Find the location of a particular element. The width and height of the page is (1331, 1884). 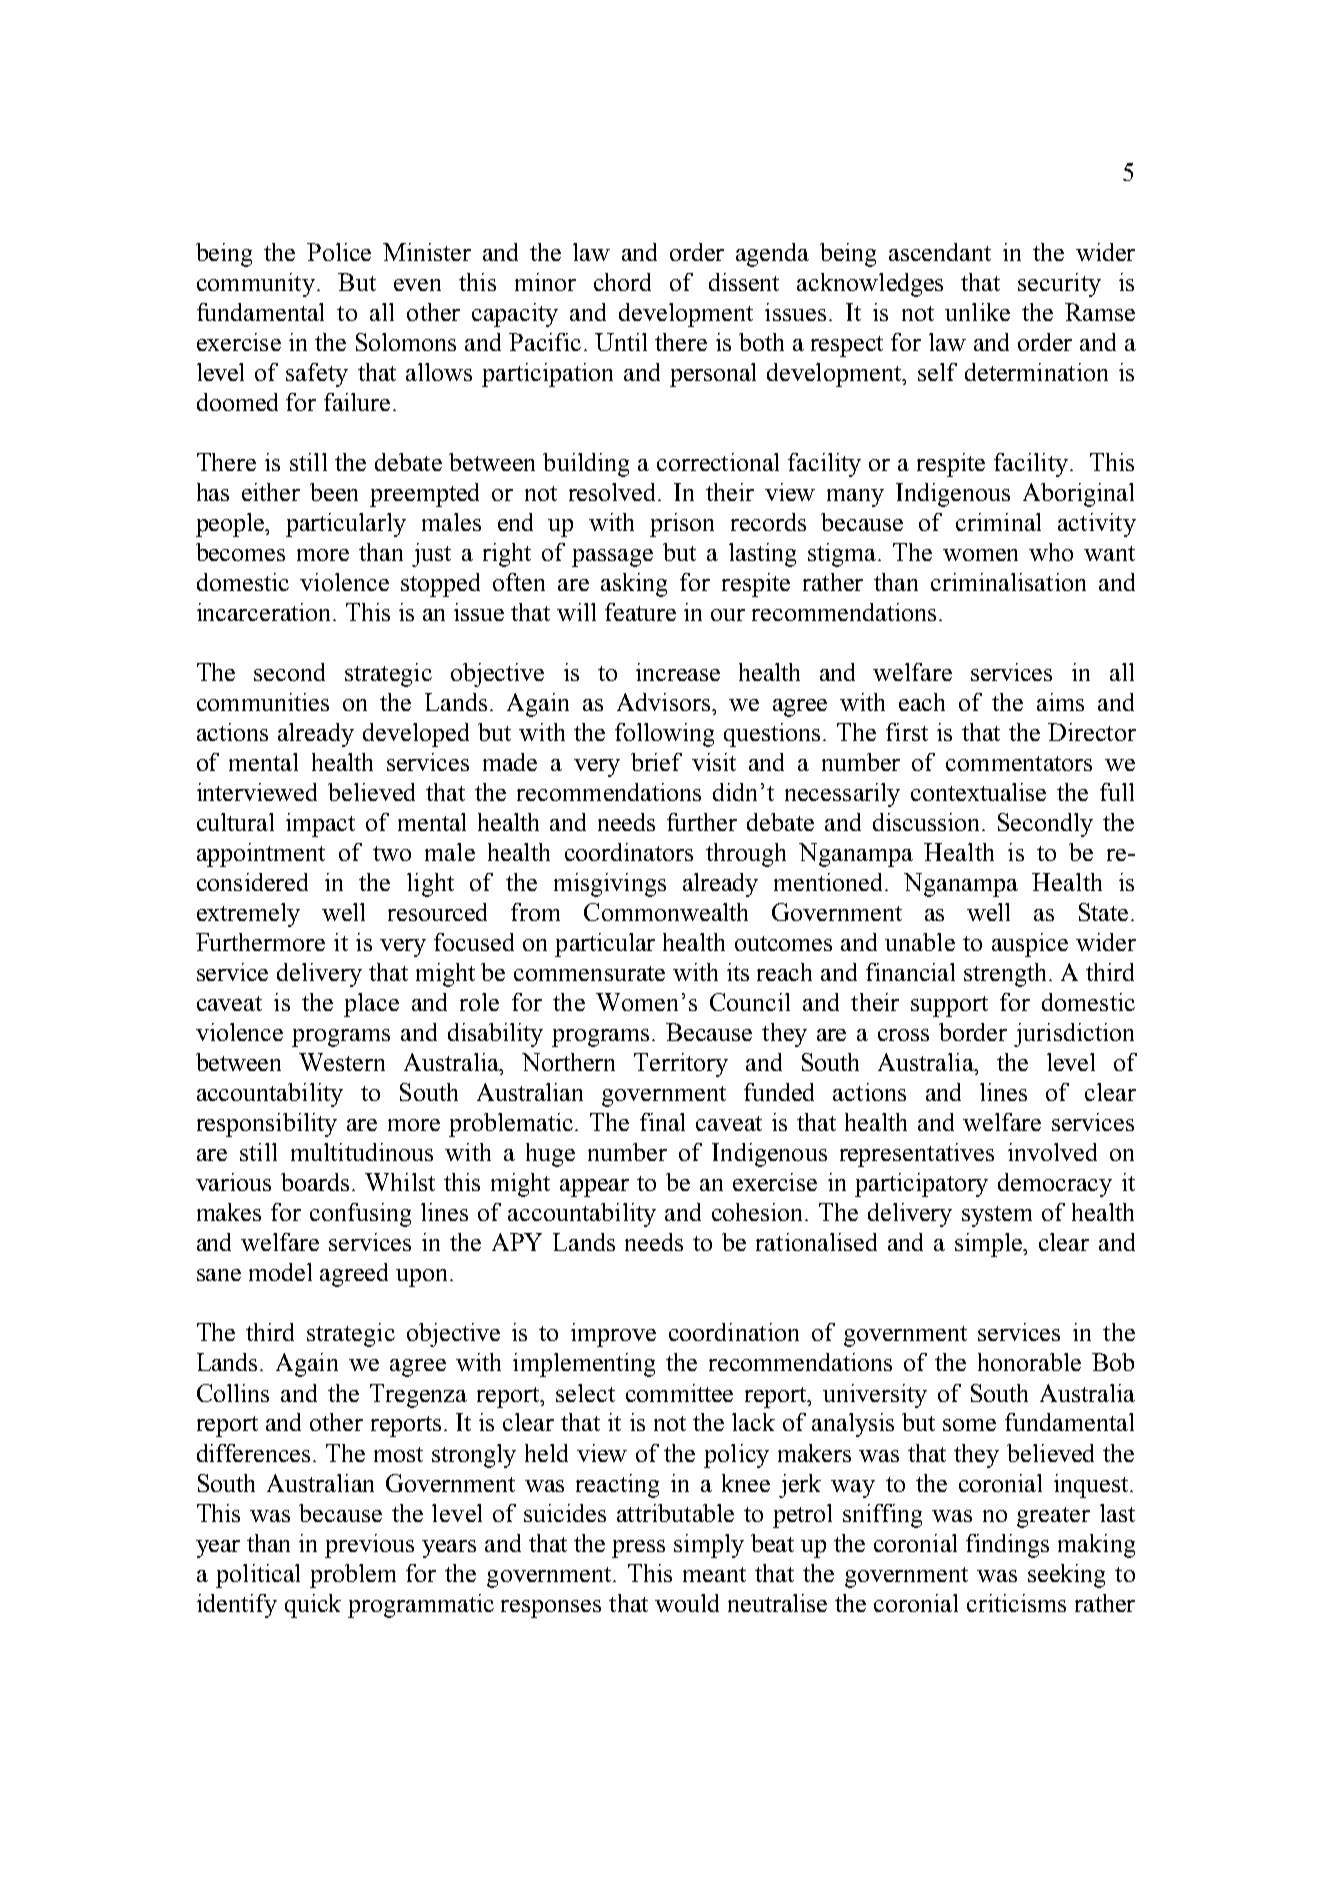

strength is located at coordinates (1005, 975).
